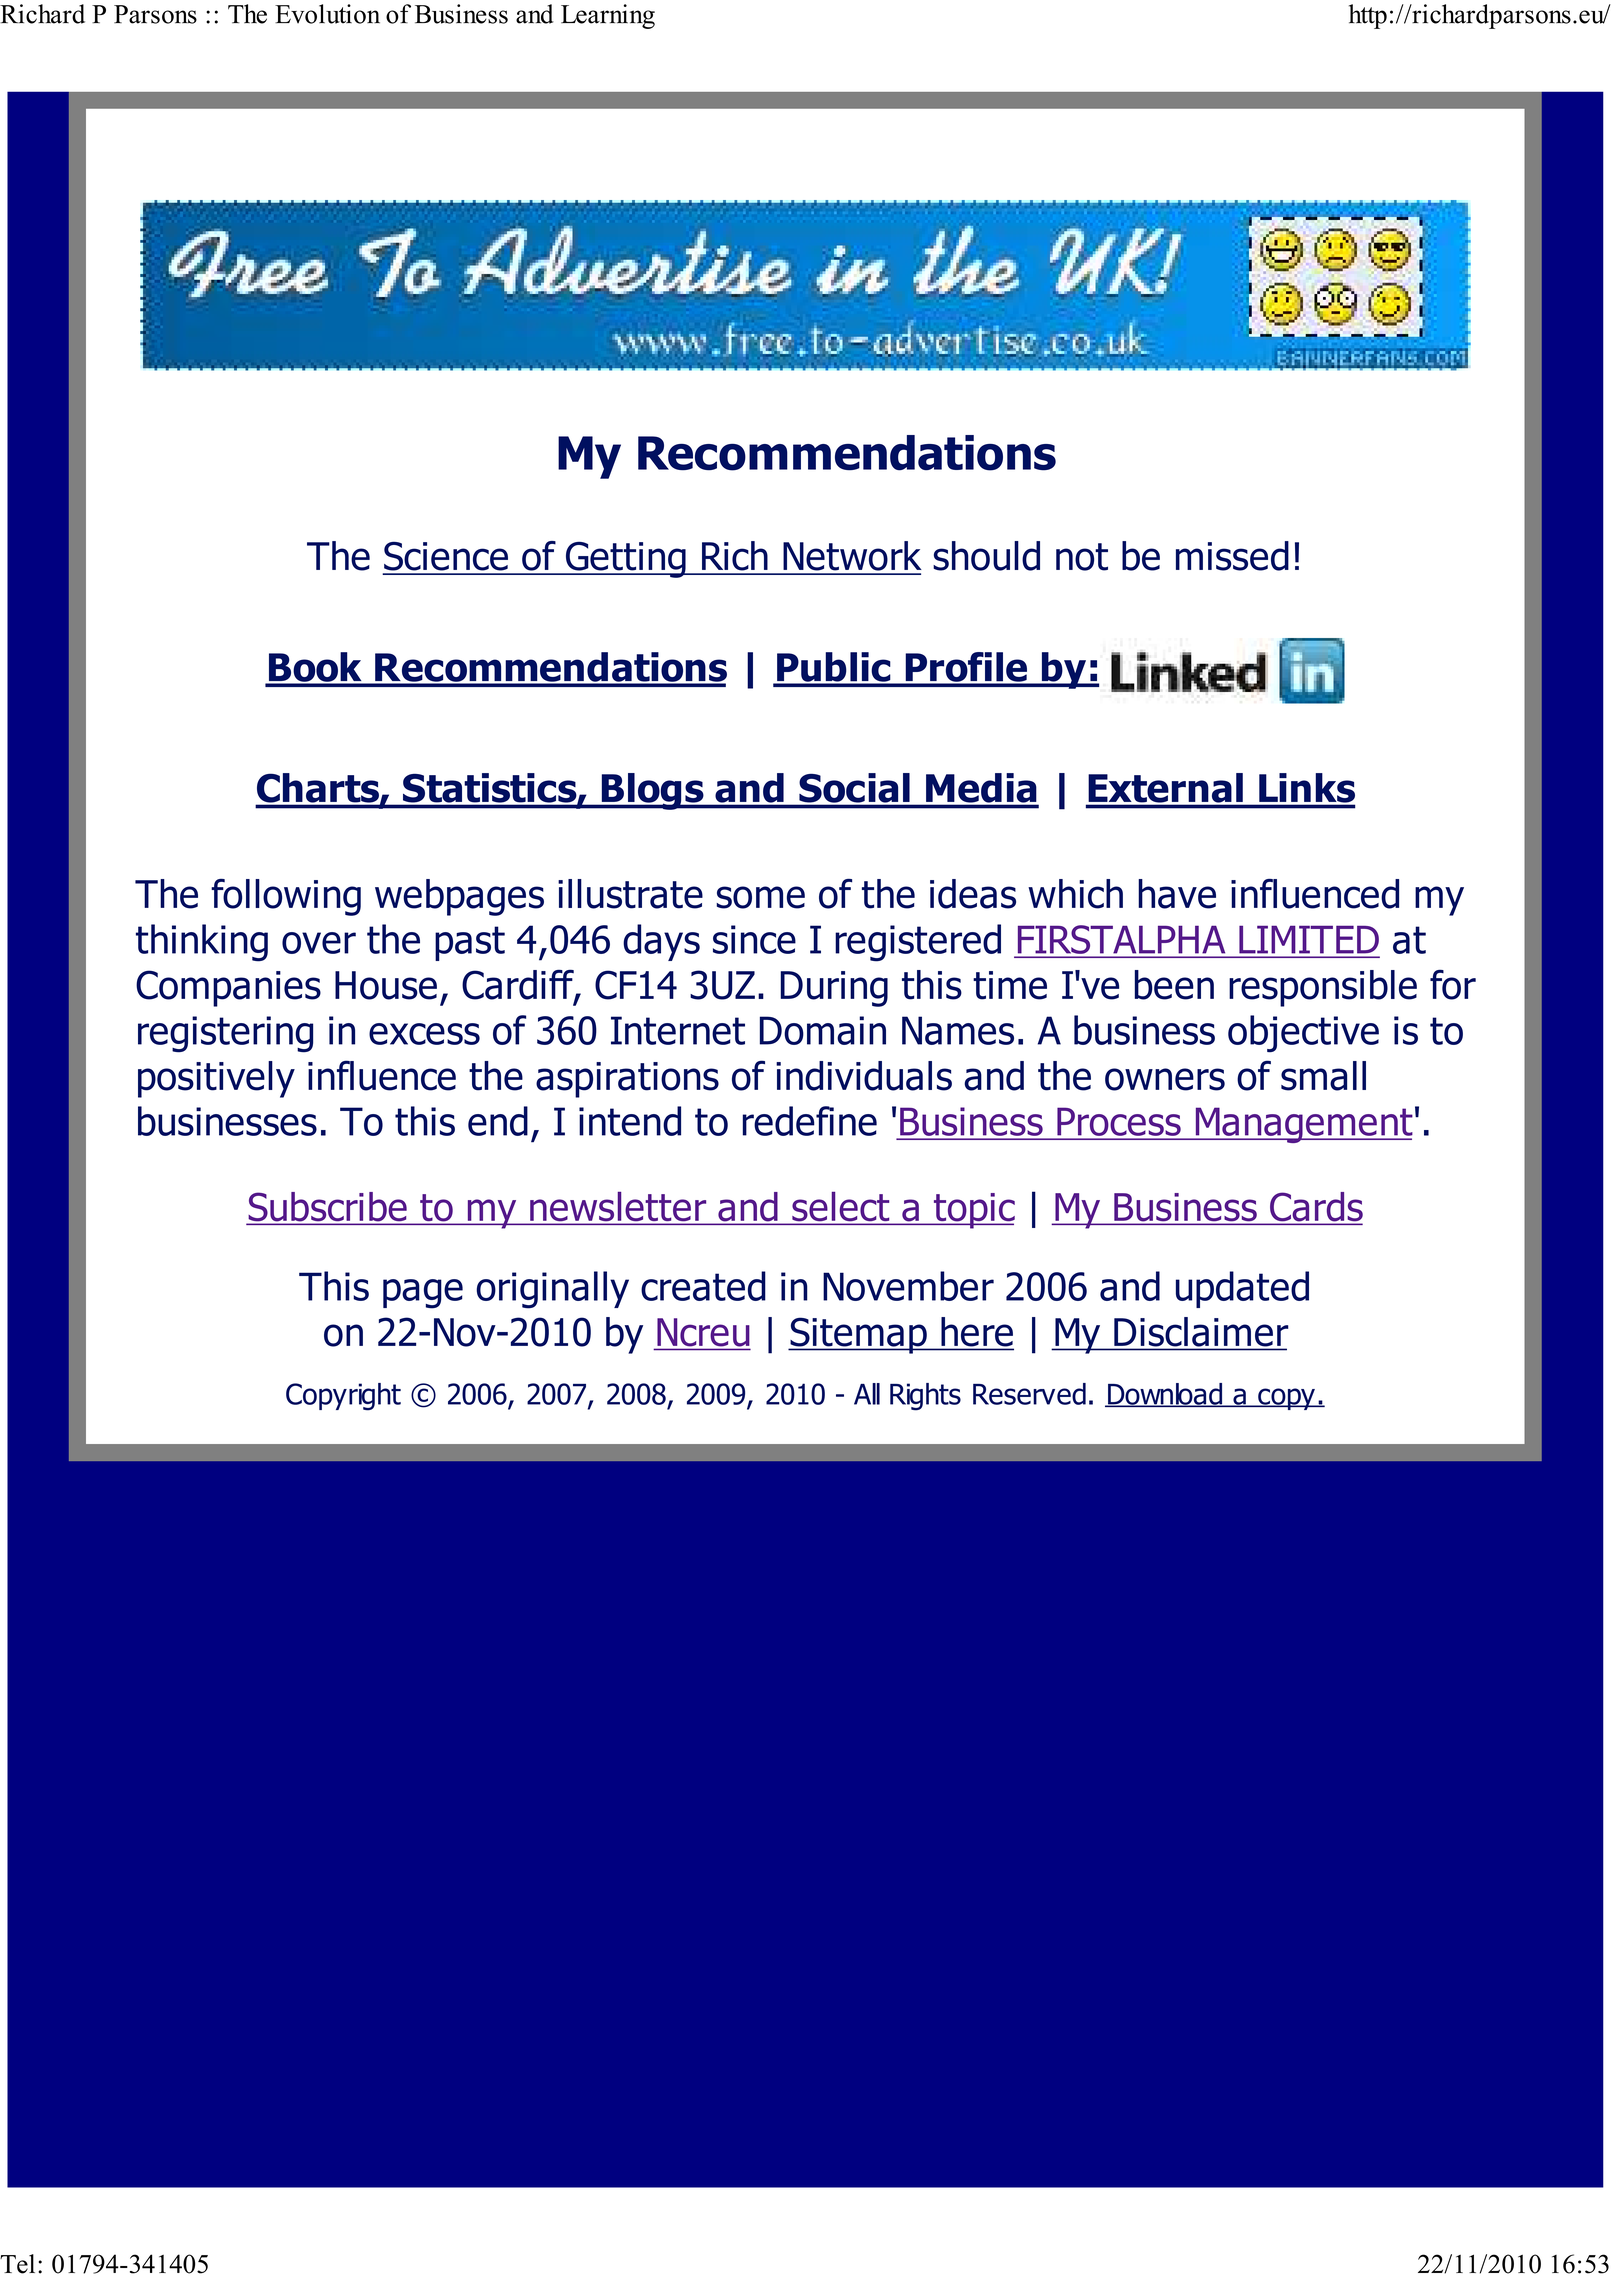 This screenshot has height=2280, width=1611. I want to click on Tel, so click(17, 2264).
